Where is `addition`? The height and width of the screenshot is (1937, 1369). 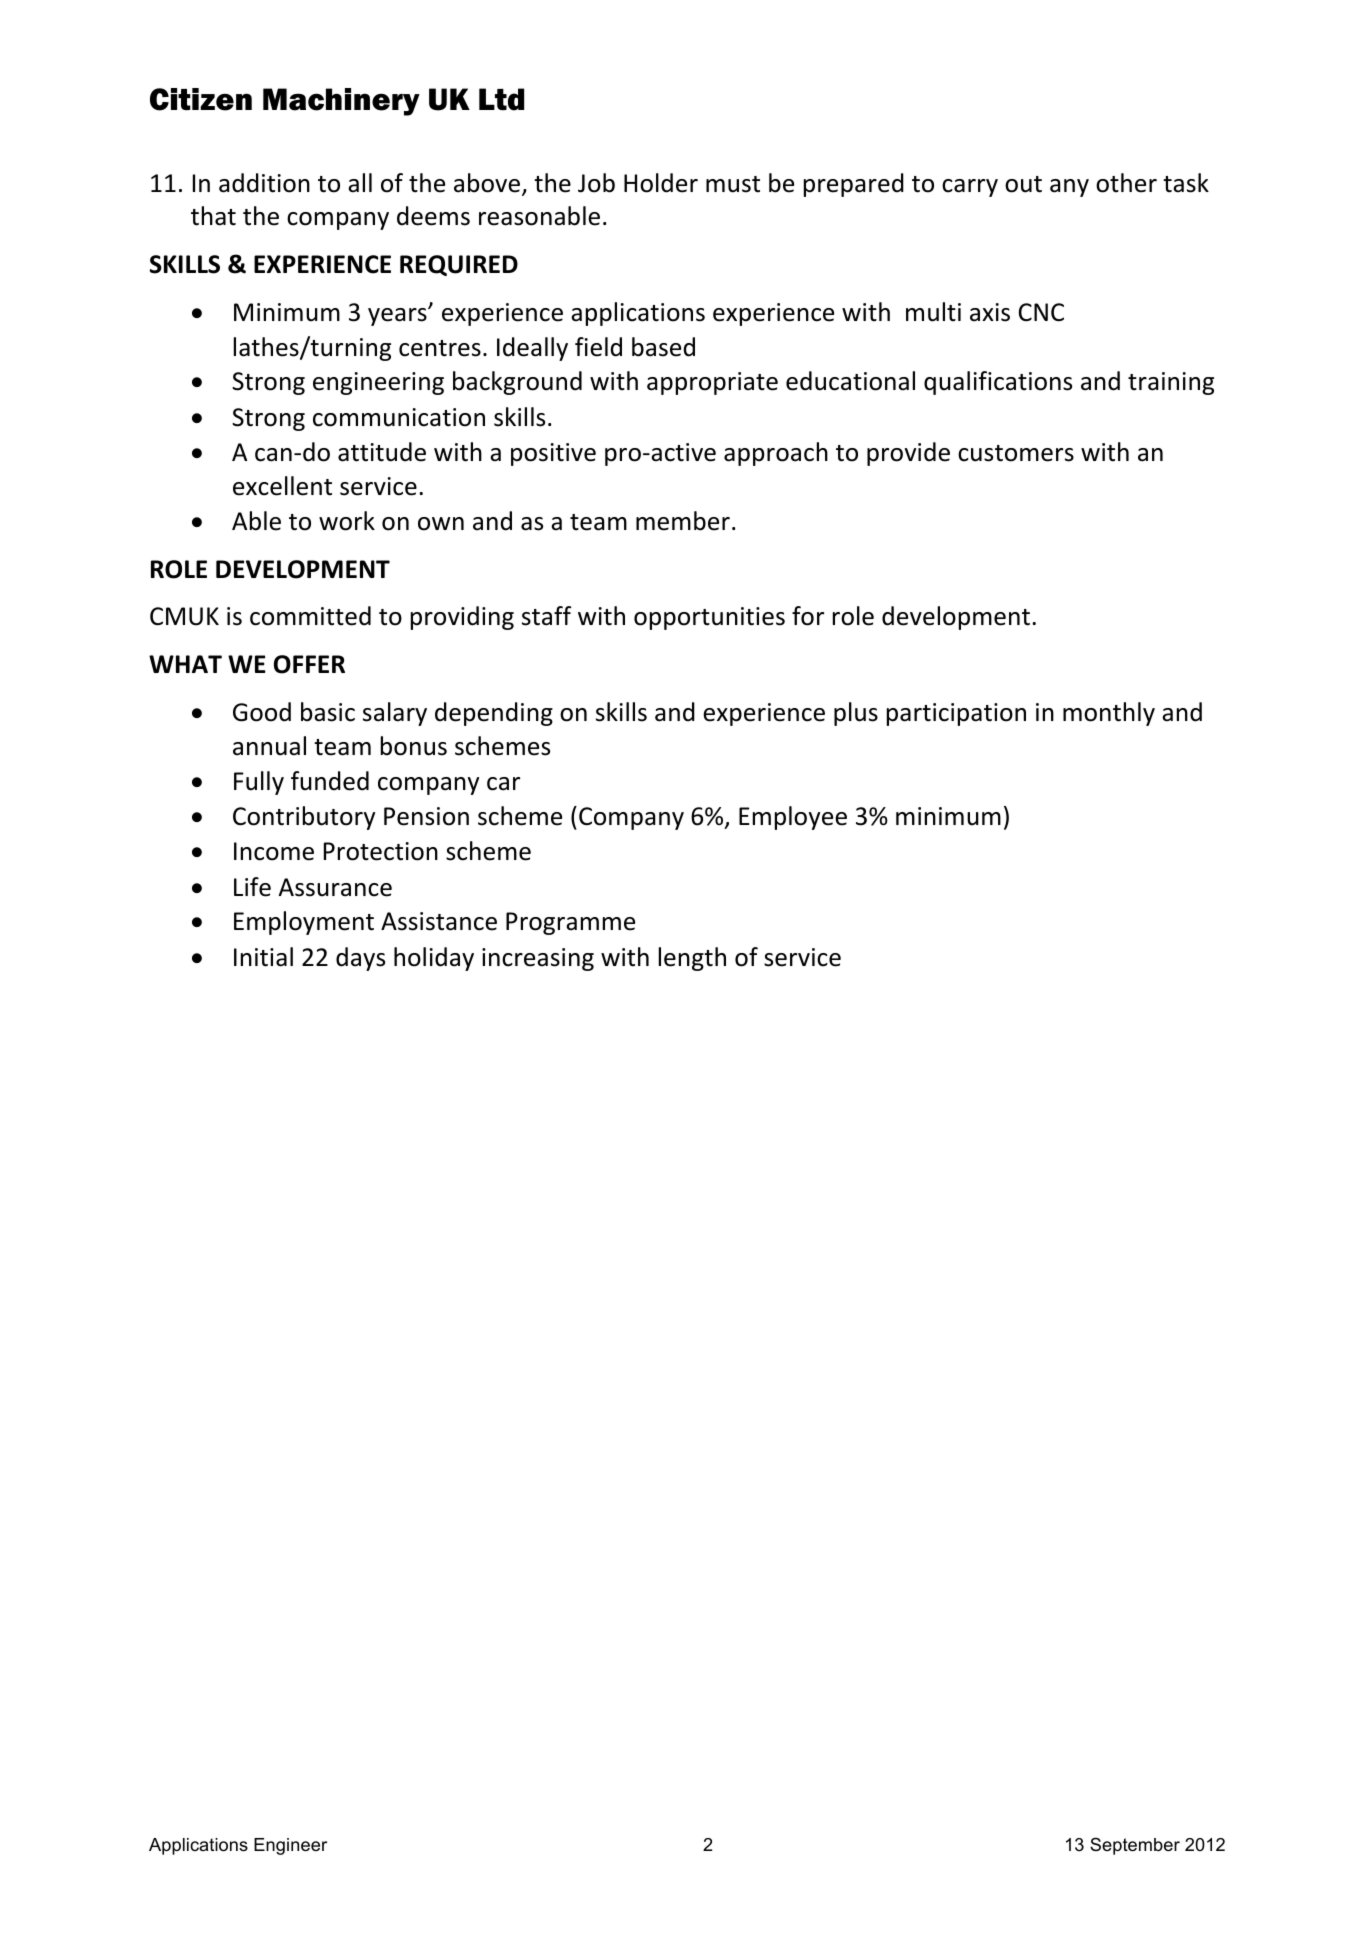
addition is located at coordinates (264, 183).
